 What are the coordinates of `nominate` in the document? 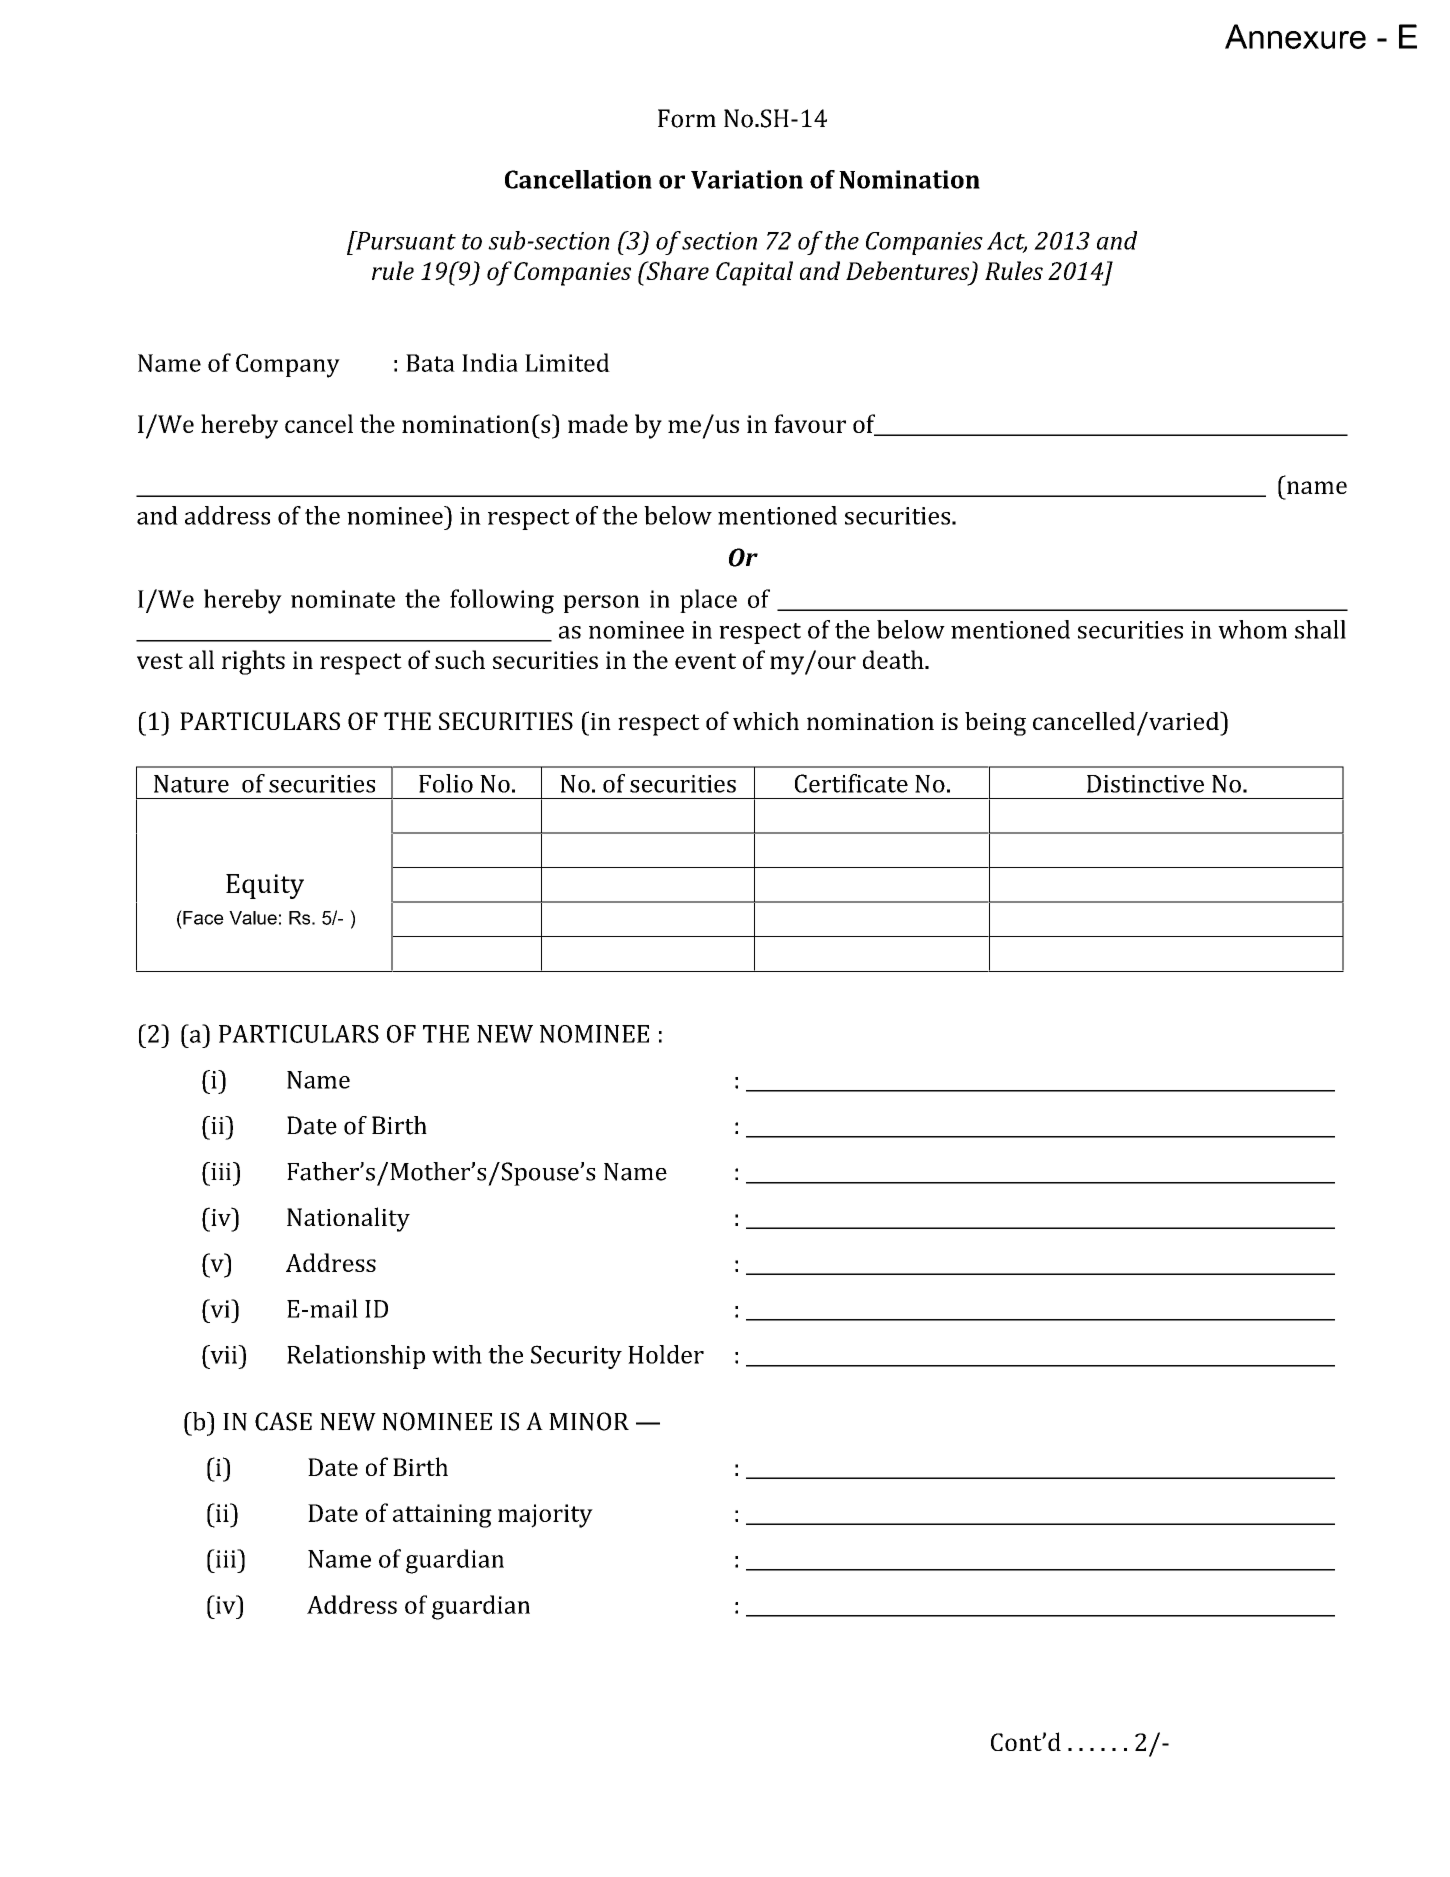 It's located at (343, 599).
